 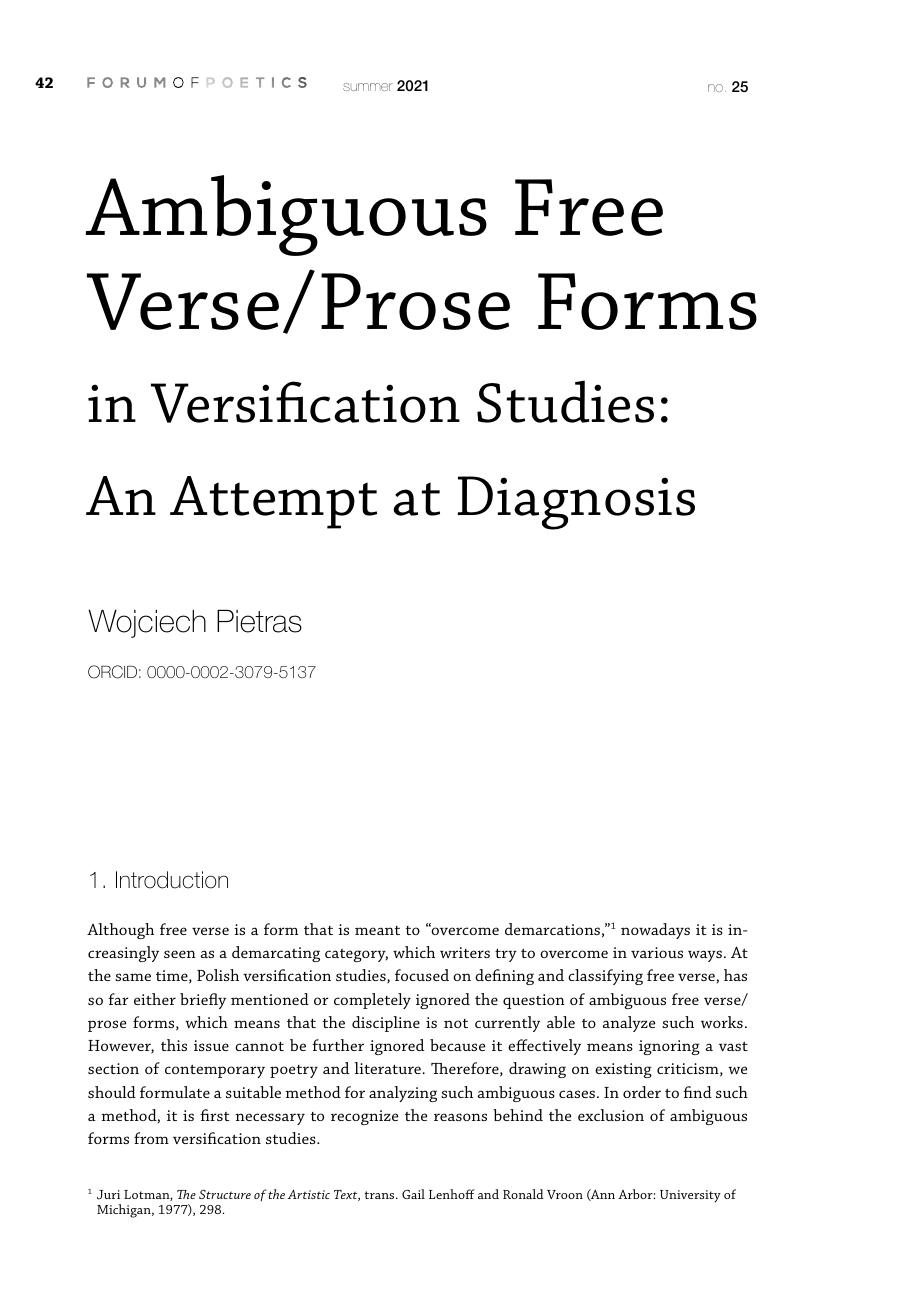 What do you see at coordinates (377, 930) in the screenshot?
I see `meant` at bounding box center [377, 930].
